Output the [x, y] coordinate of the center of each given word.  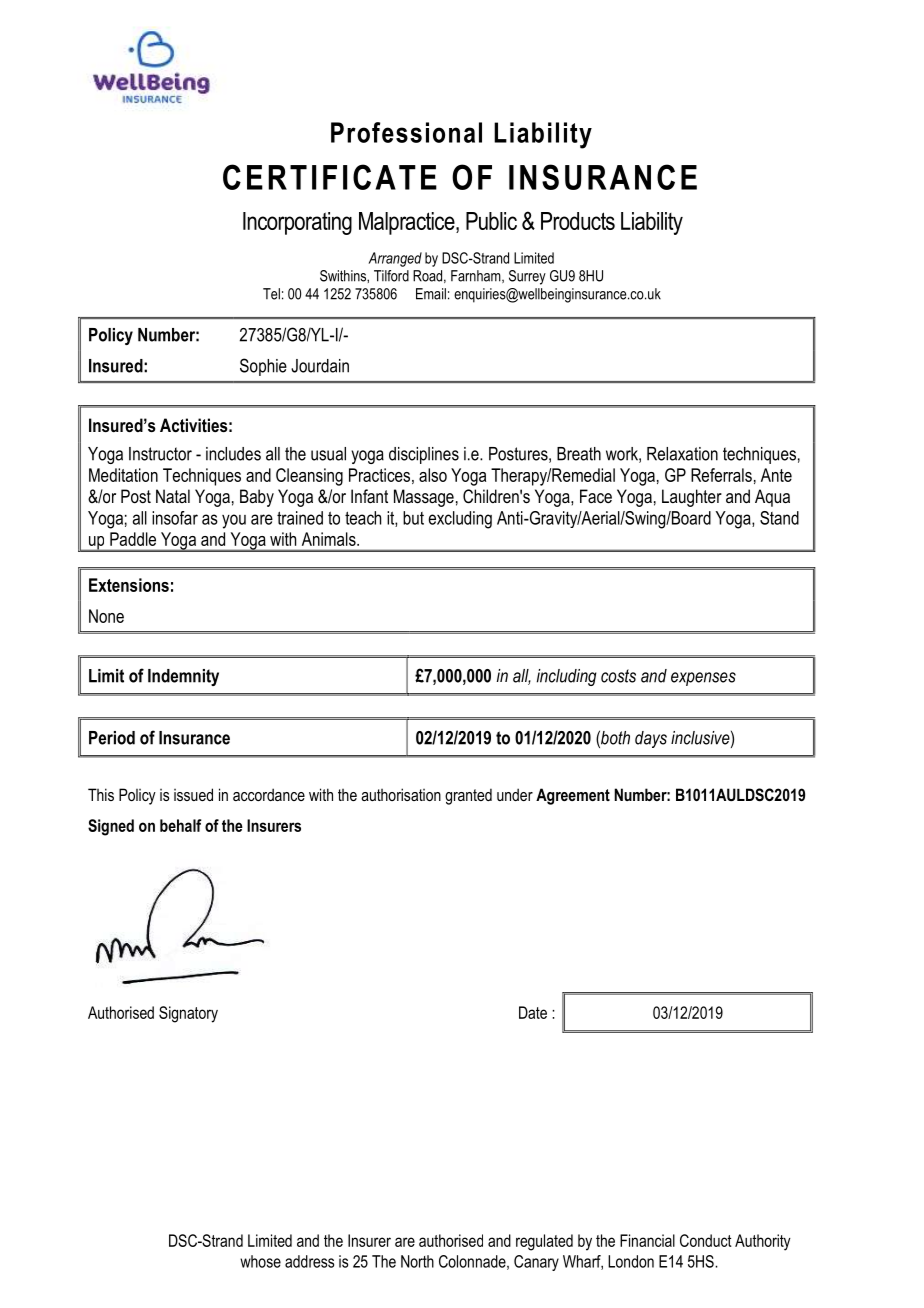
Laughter [692, 498]
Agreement [573, 796]
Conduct [706, 1240]
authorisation [401, 794]
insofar [175, 518]
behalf [181, 825]
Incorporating [297, 223]
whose [260, 1261]
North [417, 1261]
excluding [460, 520]
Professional [406, 132]
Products [578, 221]
